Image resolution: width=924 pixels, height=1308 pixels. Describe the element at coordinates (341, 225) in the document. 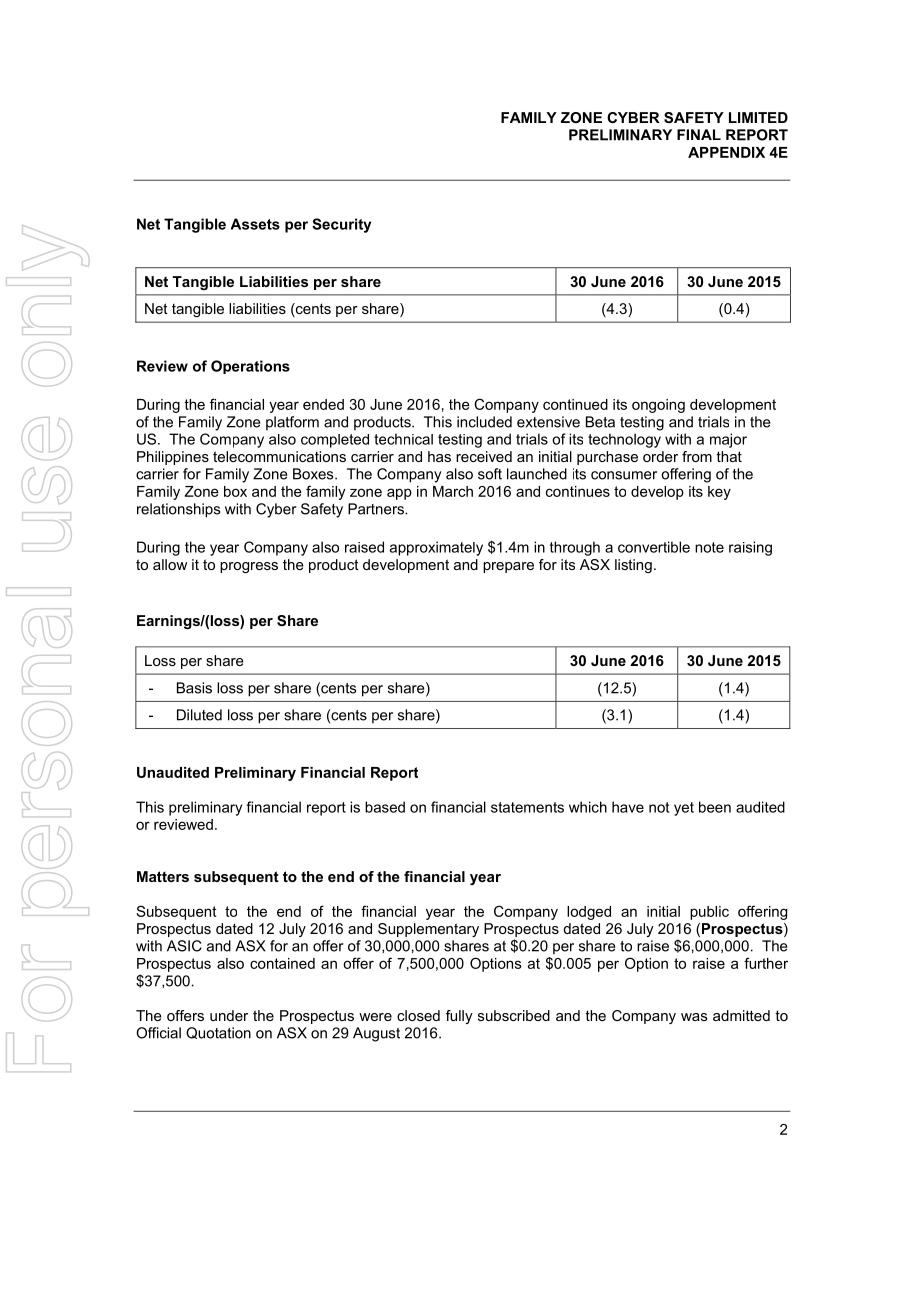

I see `Security` at that location.
